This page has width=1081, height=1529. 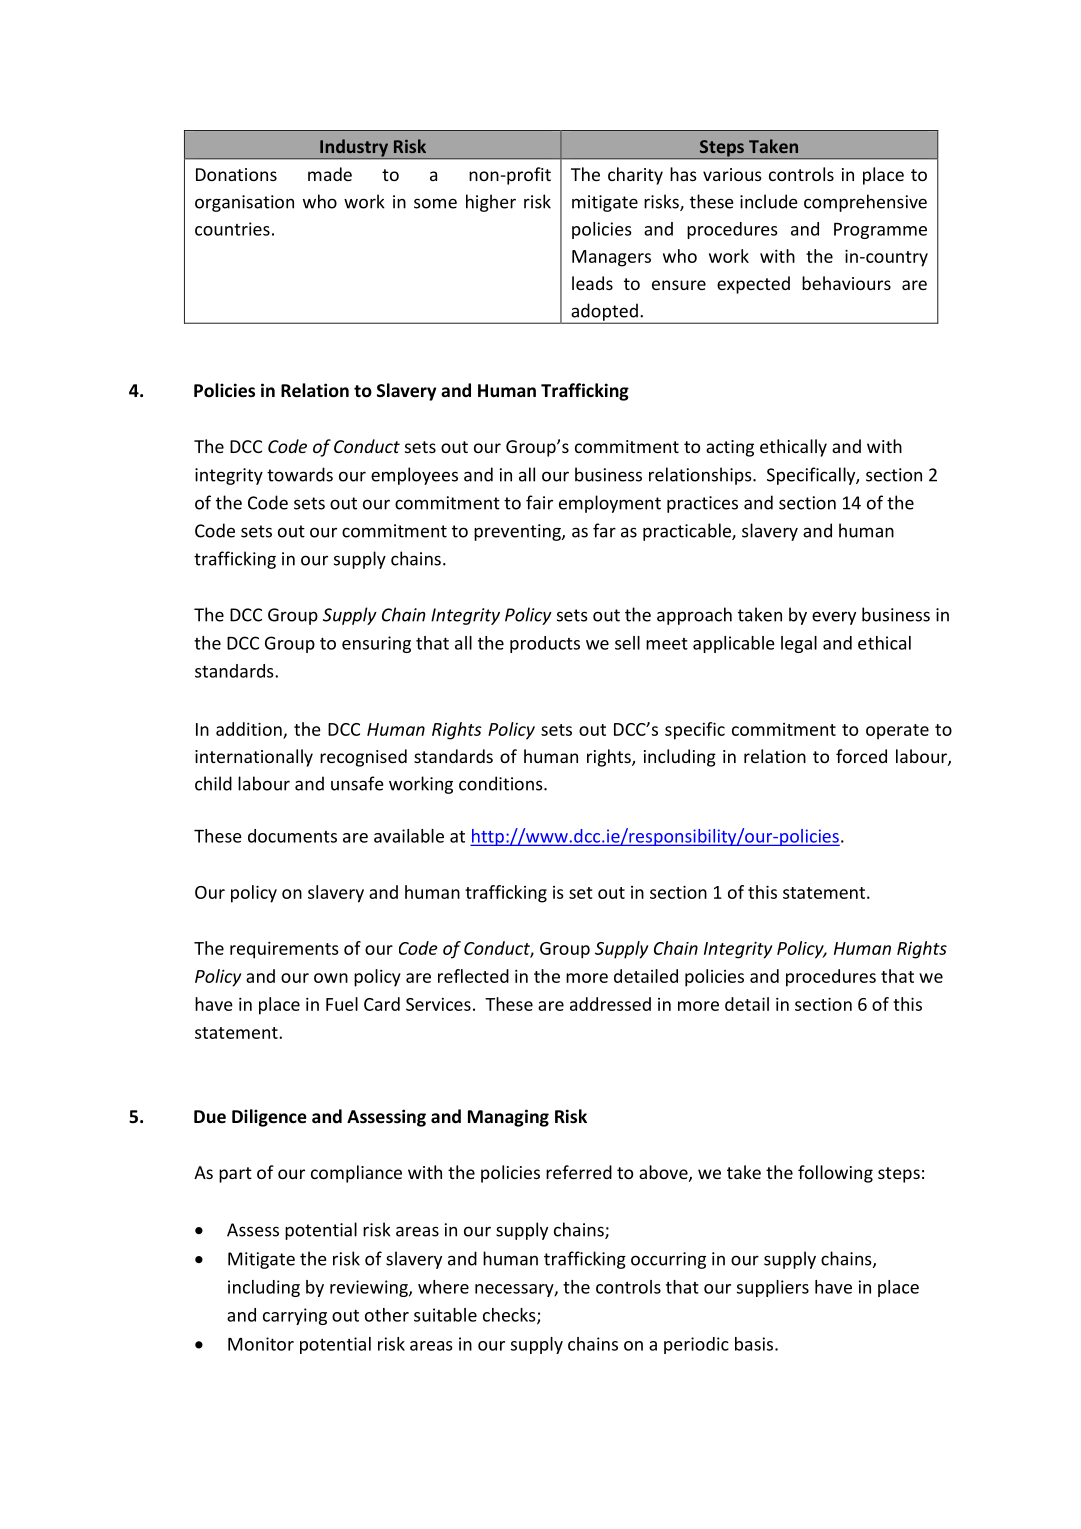 I want to click on internationally, so click(x=254, y=758).
